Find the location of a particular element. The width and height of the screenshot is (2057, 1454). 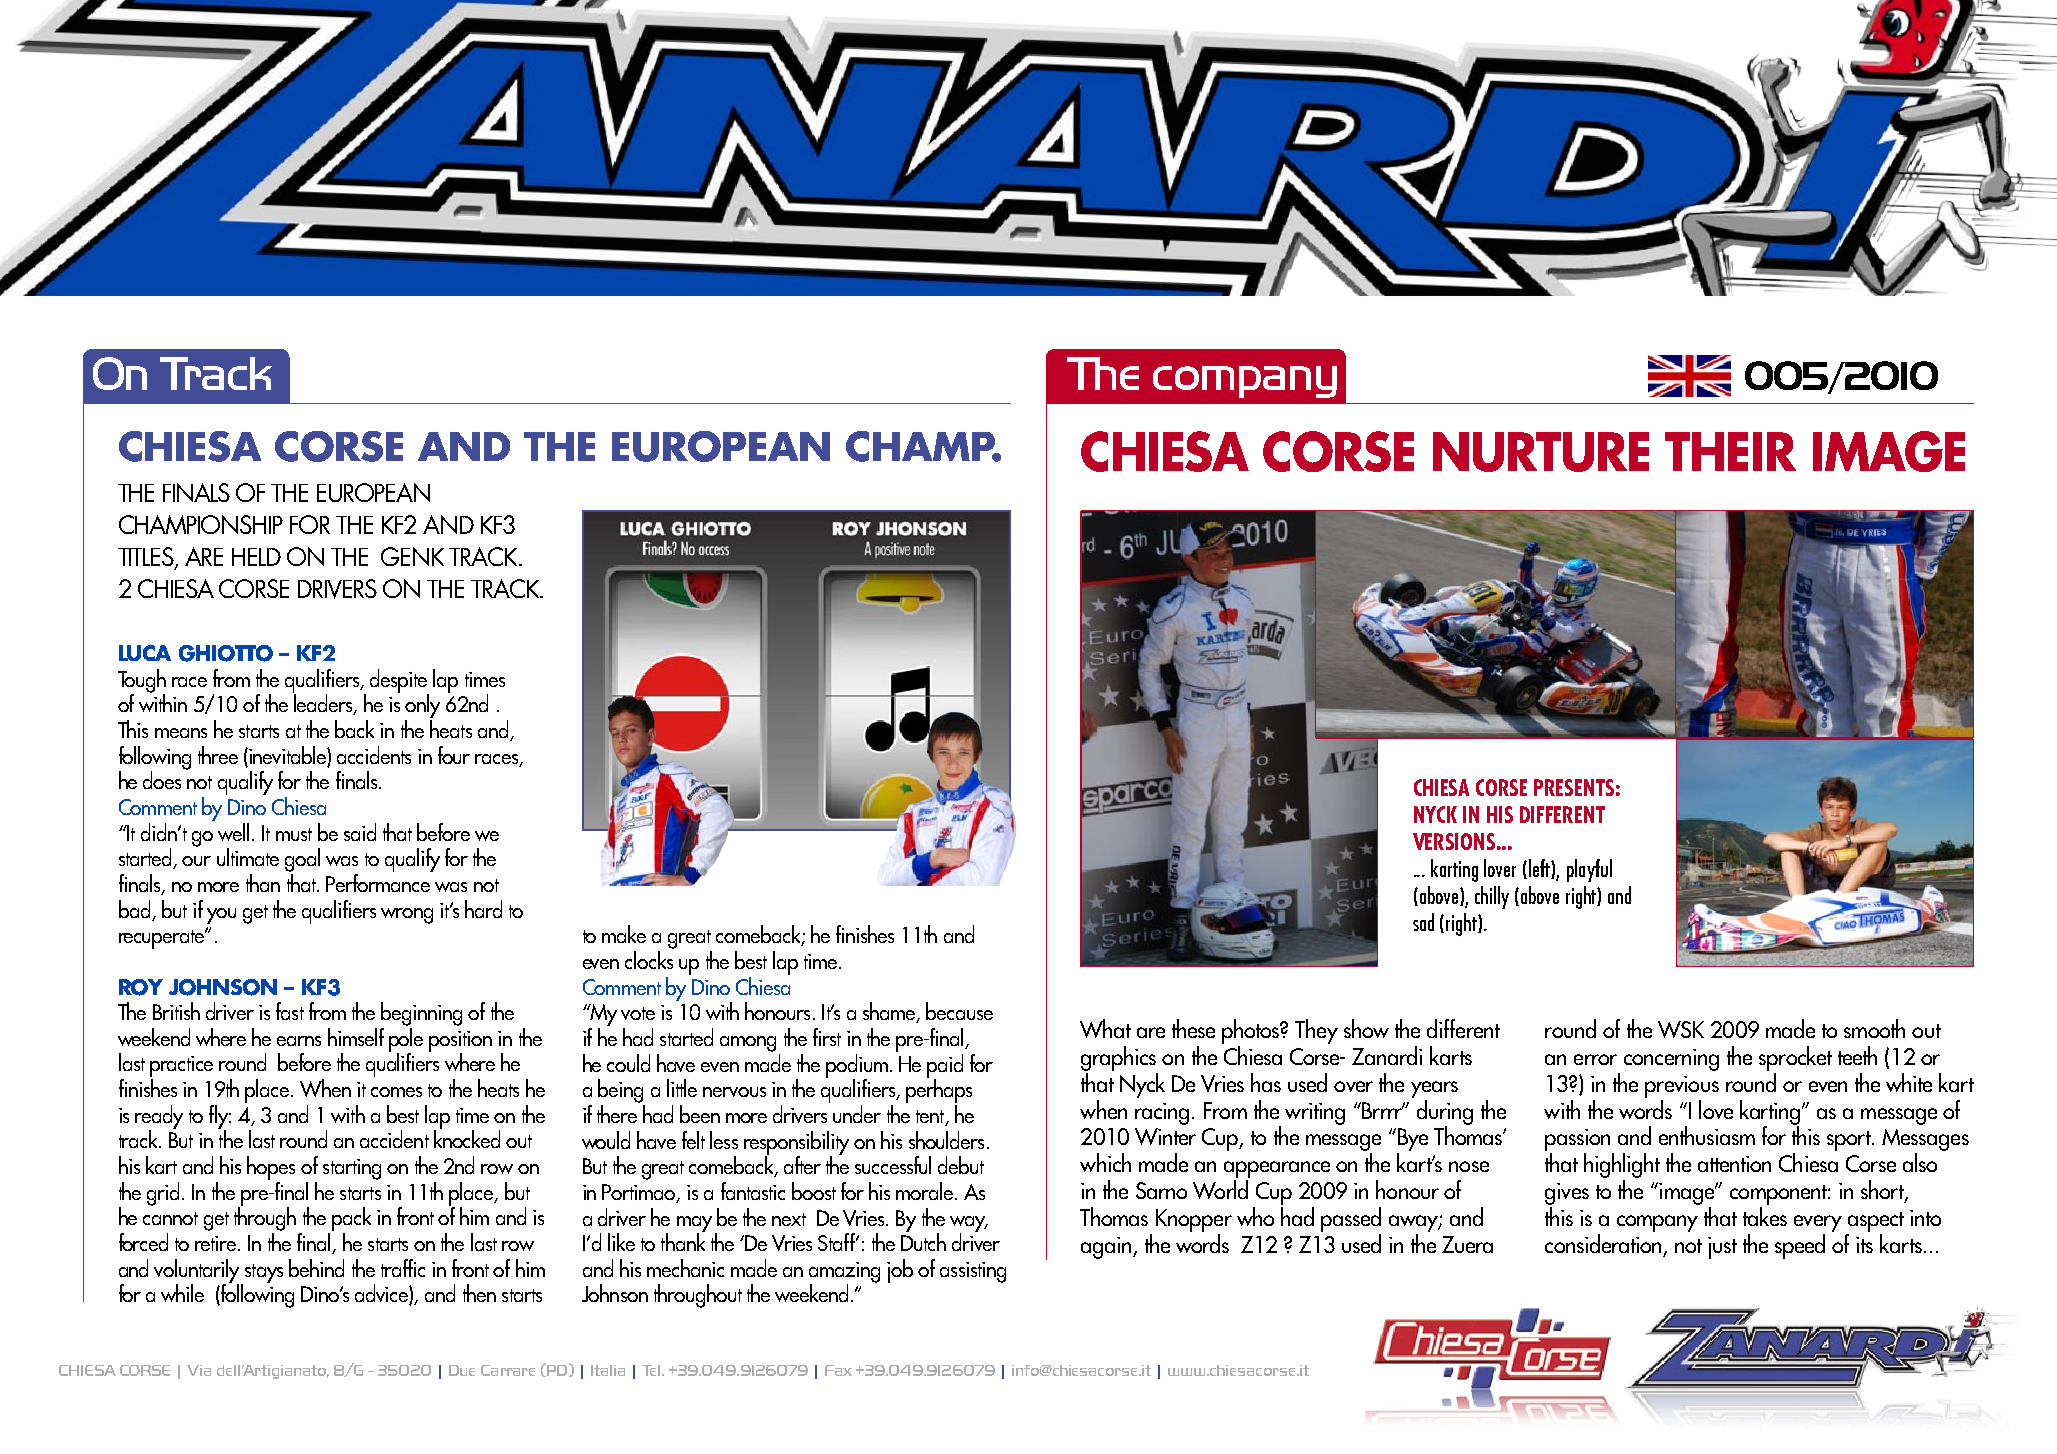

HELD is located at coordinates (256, 557).
